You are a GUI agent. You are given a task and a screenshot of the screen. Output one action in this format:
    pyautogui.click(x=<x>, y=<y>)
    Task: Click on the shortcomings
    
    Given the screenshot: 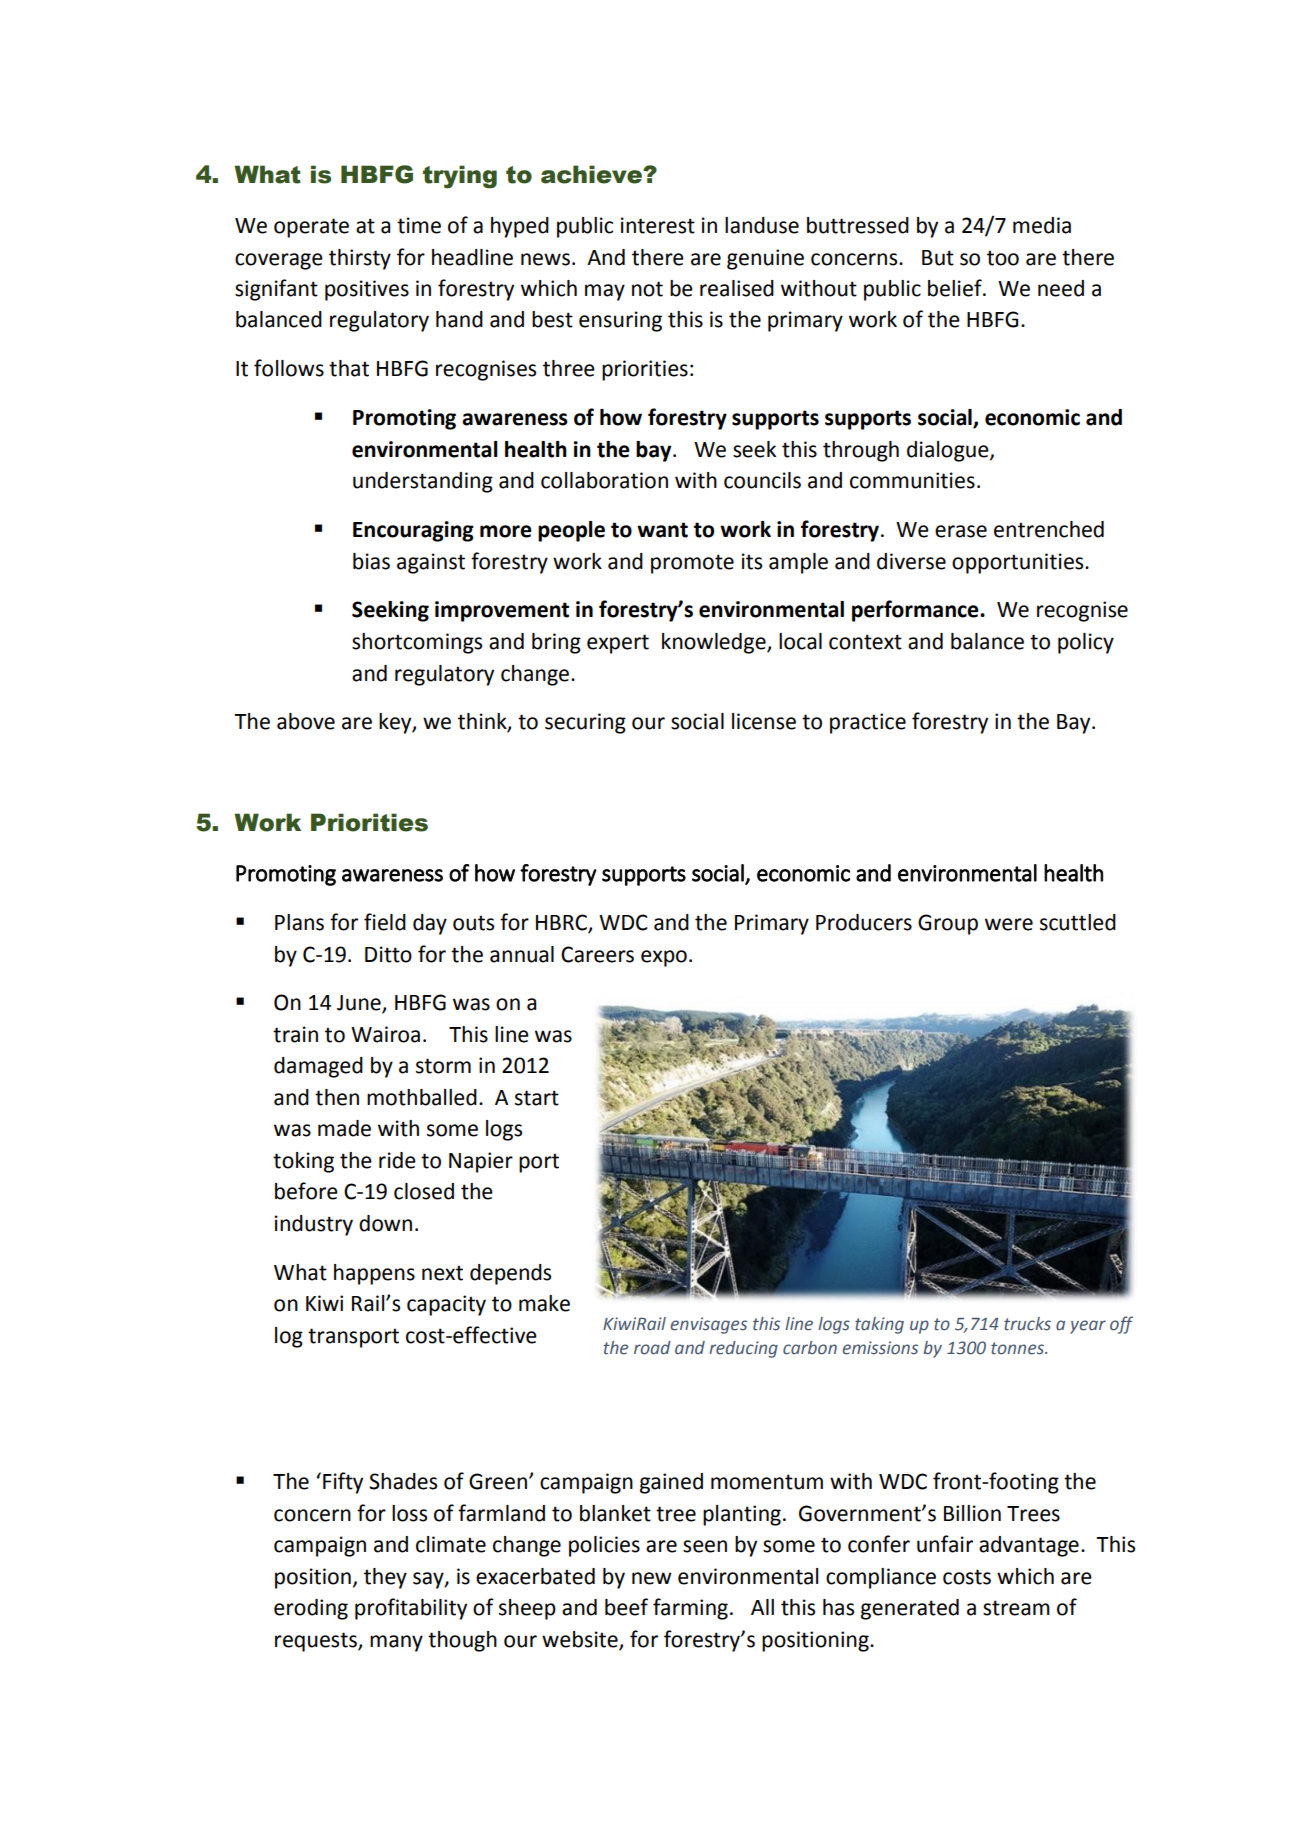 What is the action you would take?
    pyautogui.click(x=417, y=643)
